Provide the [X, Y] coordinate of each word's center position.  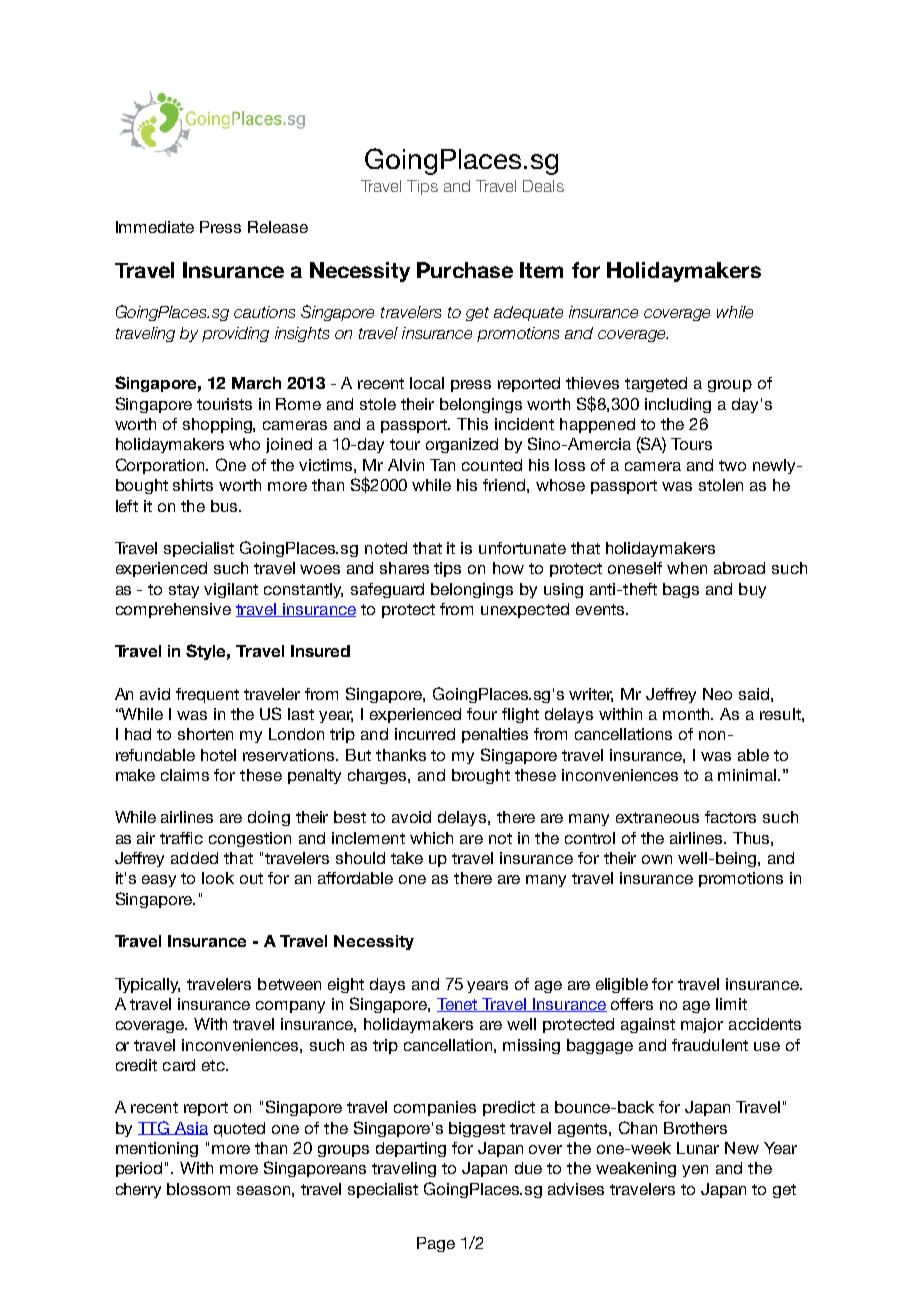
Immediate [155, 227]
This [472, 424]
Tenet [458, 1005]
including [678, 405]
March [256, 383]
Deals [543, 186]
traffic [181, 838]
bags [681, 590]
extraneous [657, 817]
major [702, 1025]
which [431, 838]
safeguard [387, 590]
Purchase [465, 270]
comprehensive [173, 610]
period [139, 1169]
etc [214, 1065]
